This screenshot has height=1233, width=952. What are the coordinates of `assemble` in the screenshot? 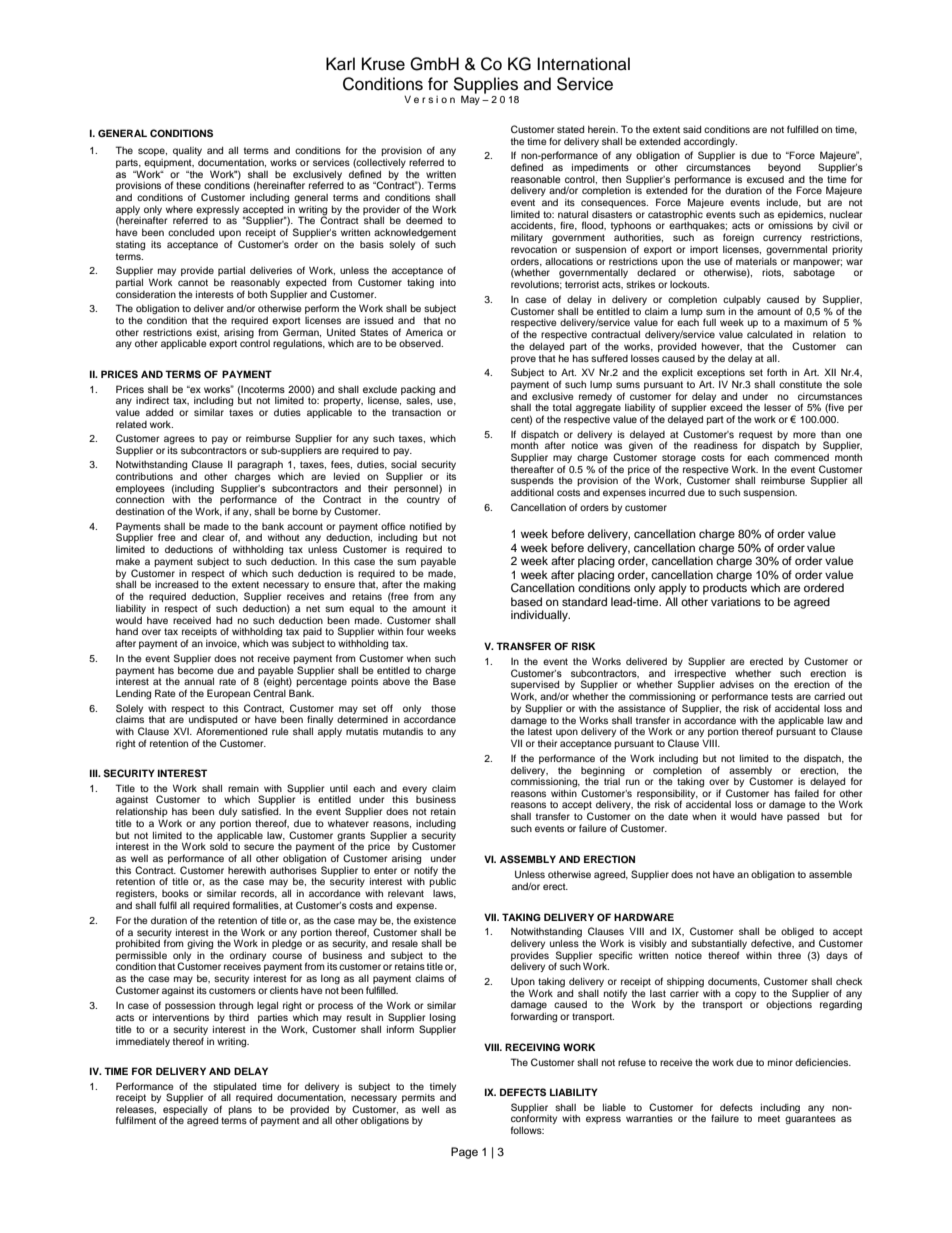 It's located at (830, 874).
